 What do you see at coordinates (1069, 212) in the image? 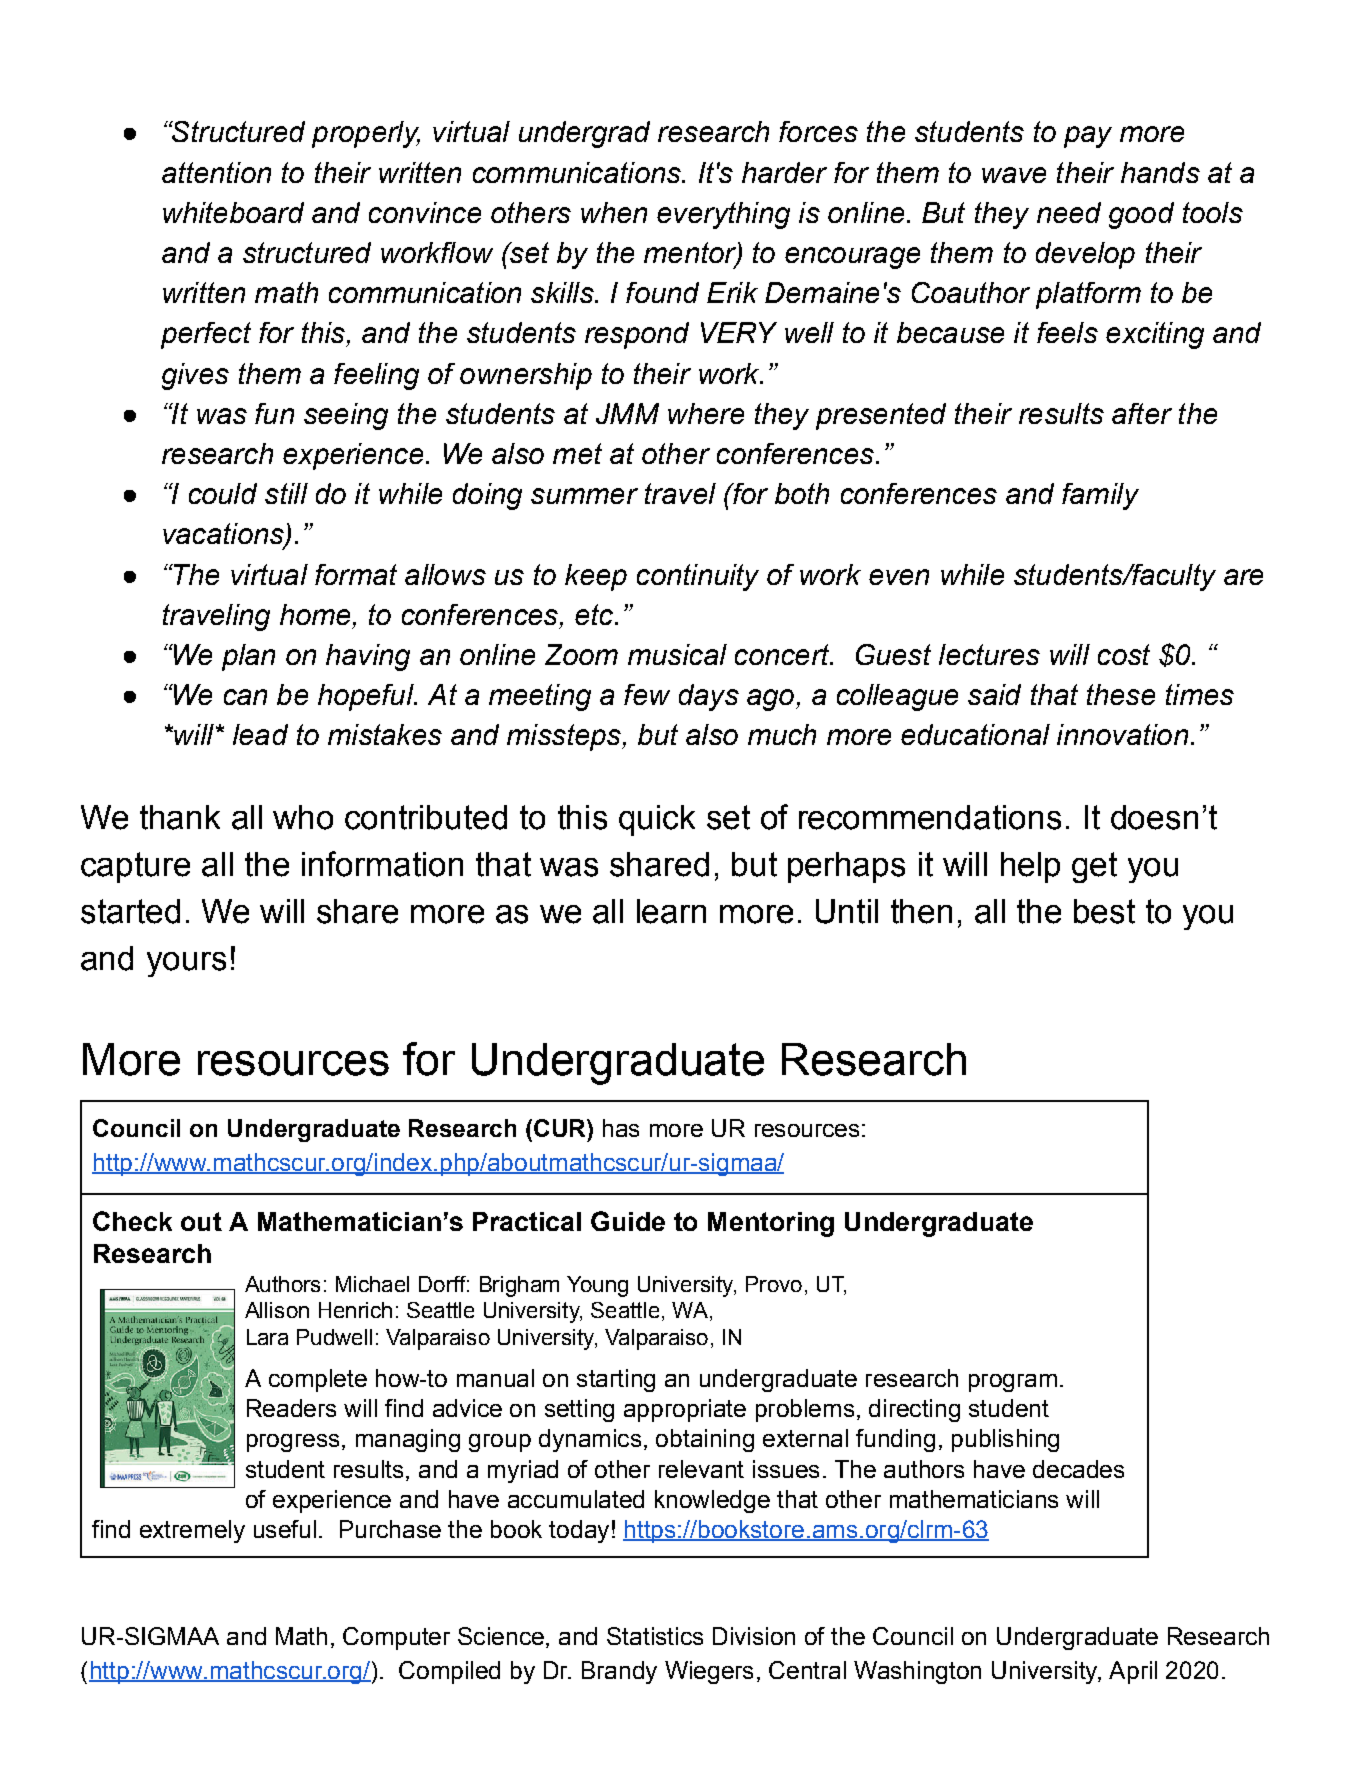
I see `need` at bounding box center [1069, 212].
